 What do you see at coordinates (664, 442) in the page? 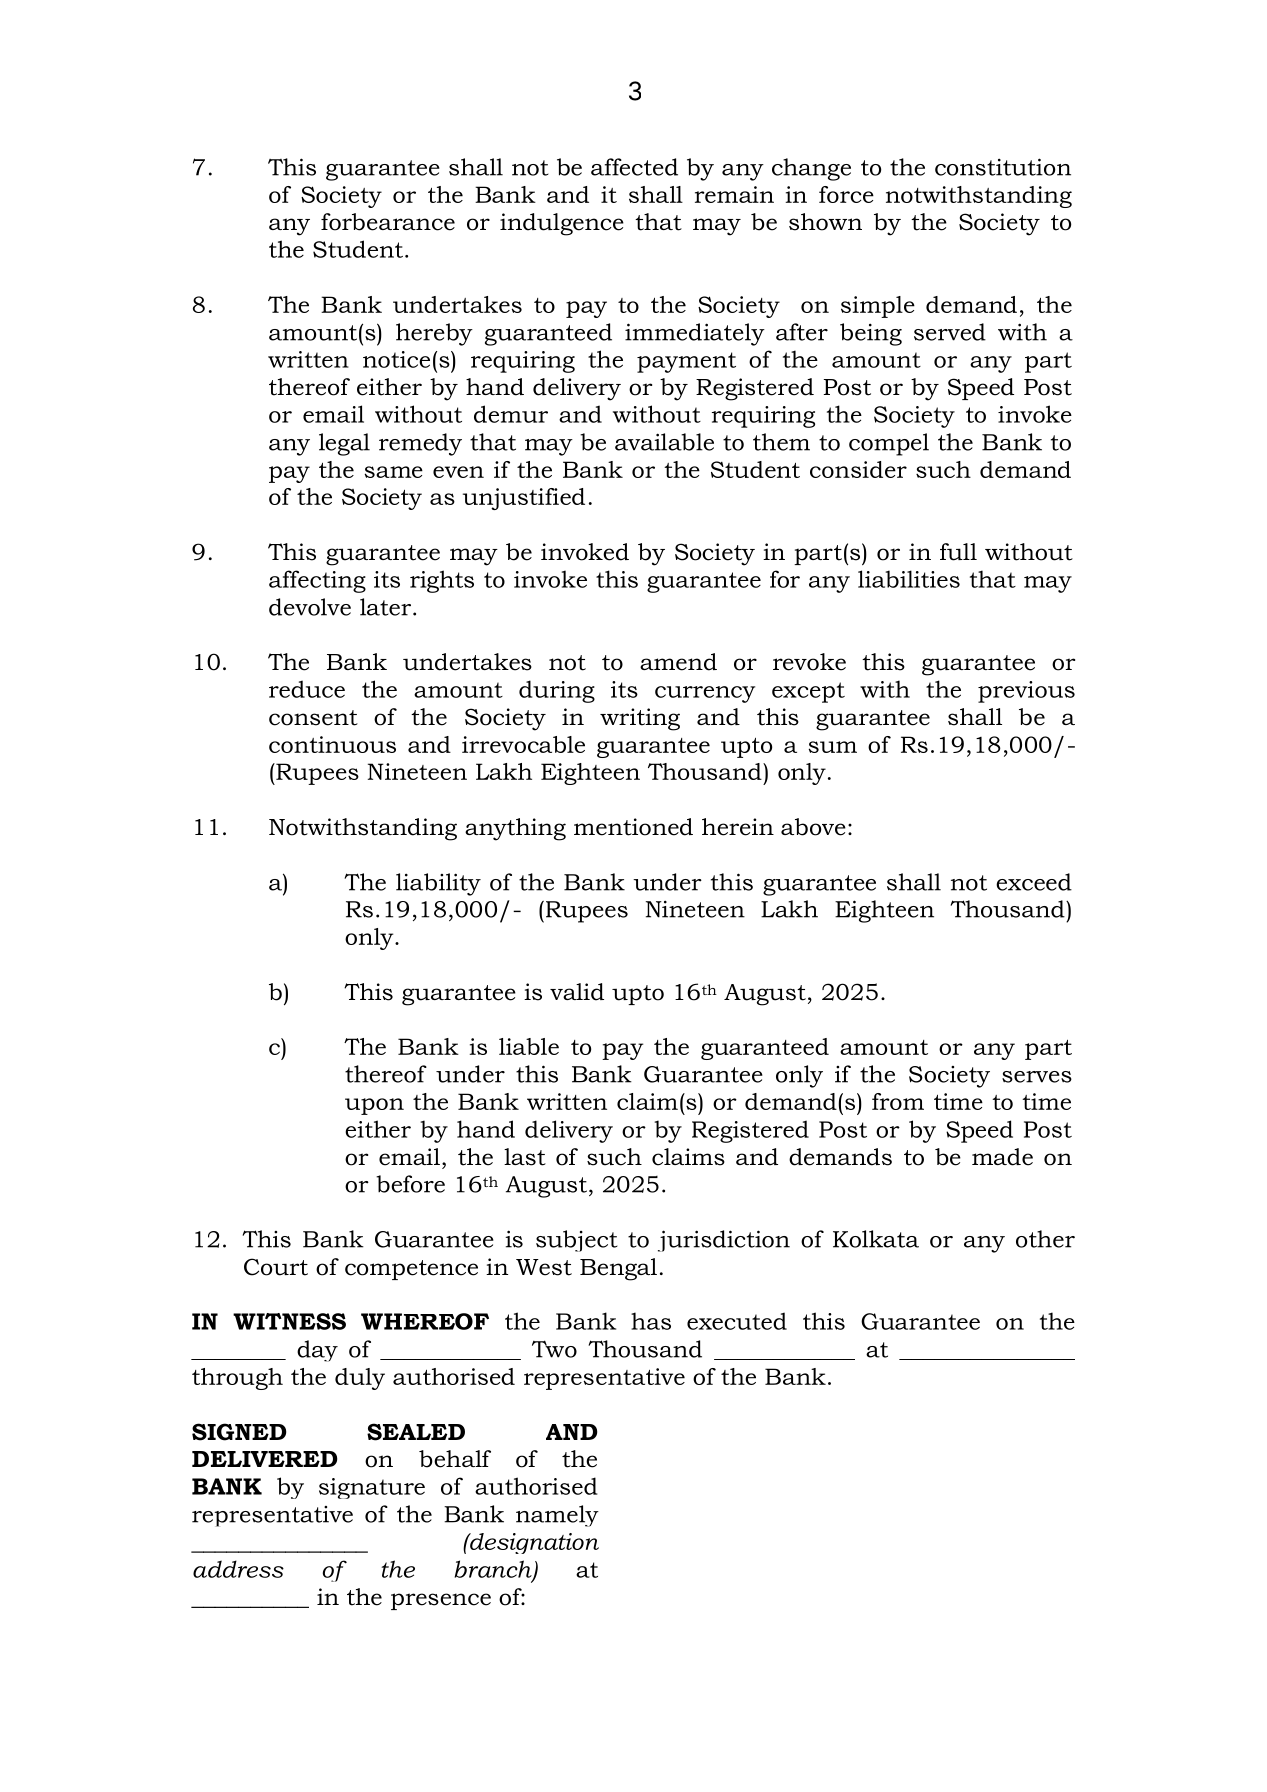
I see `available` at bounding box center [664, 442].
